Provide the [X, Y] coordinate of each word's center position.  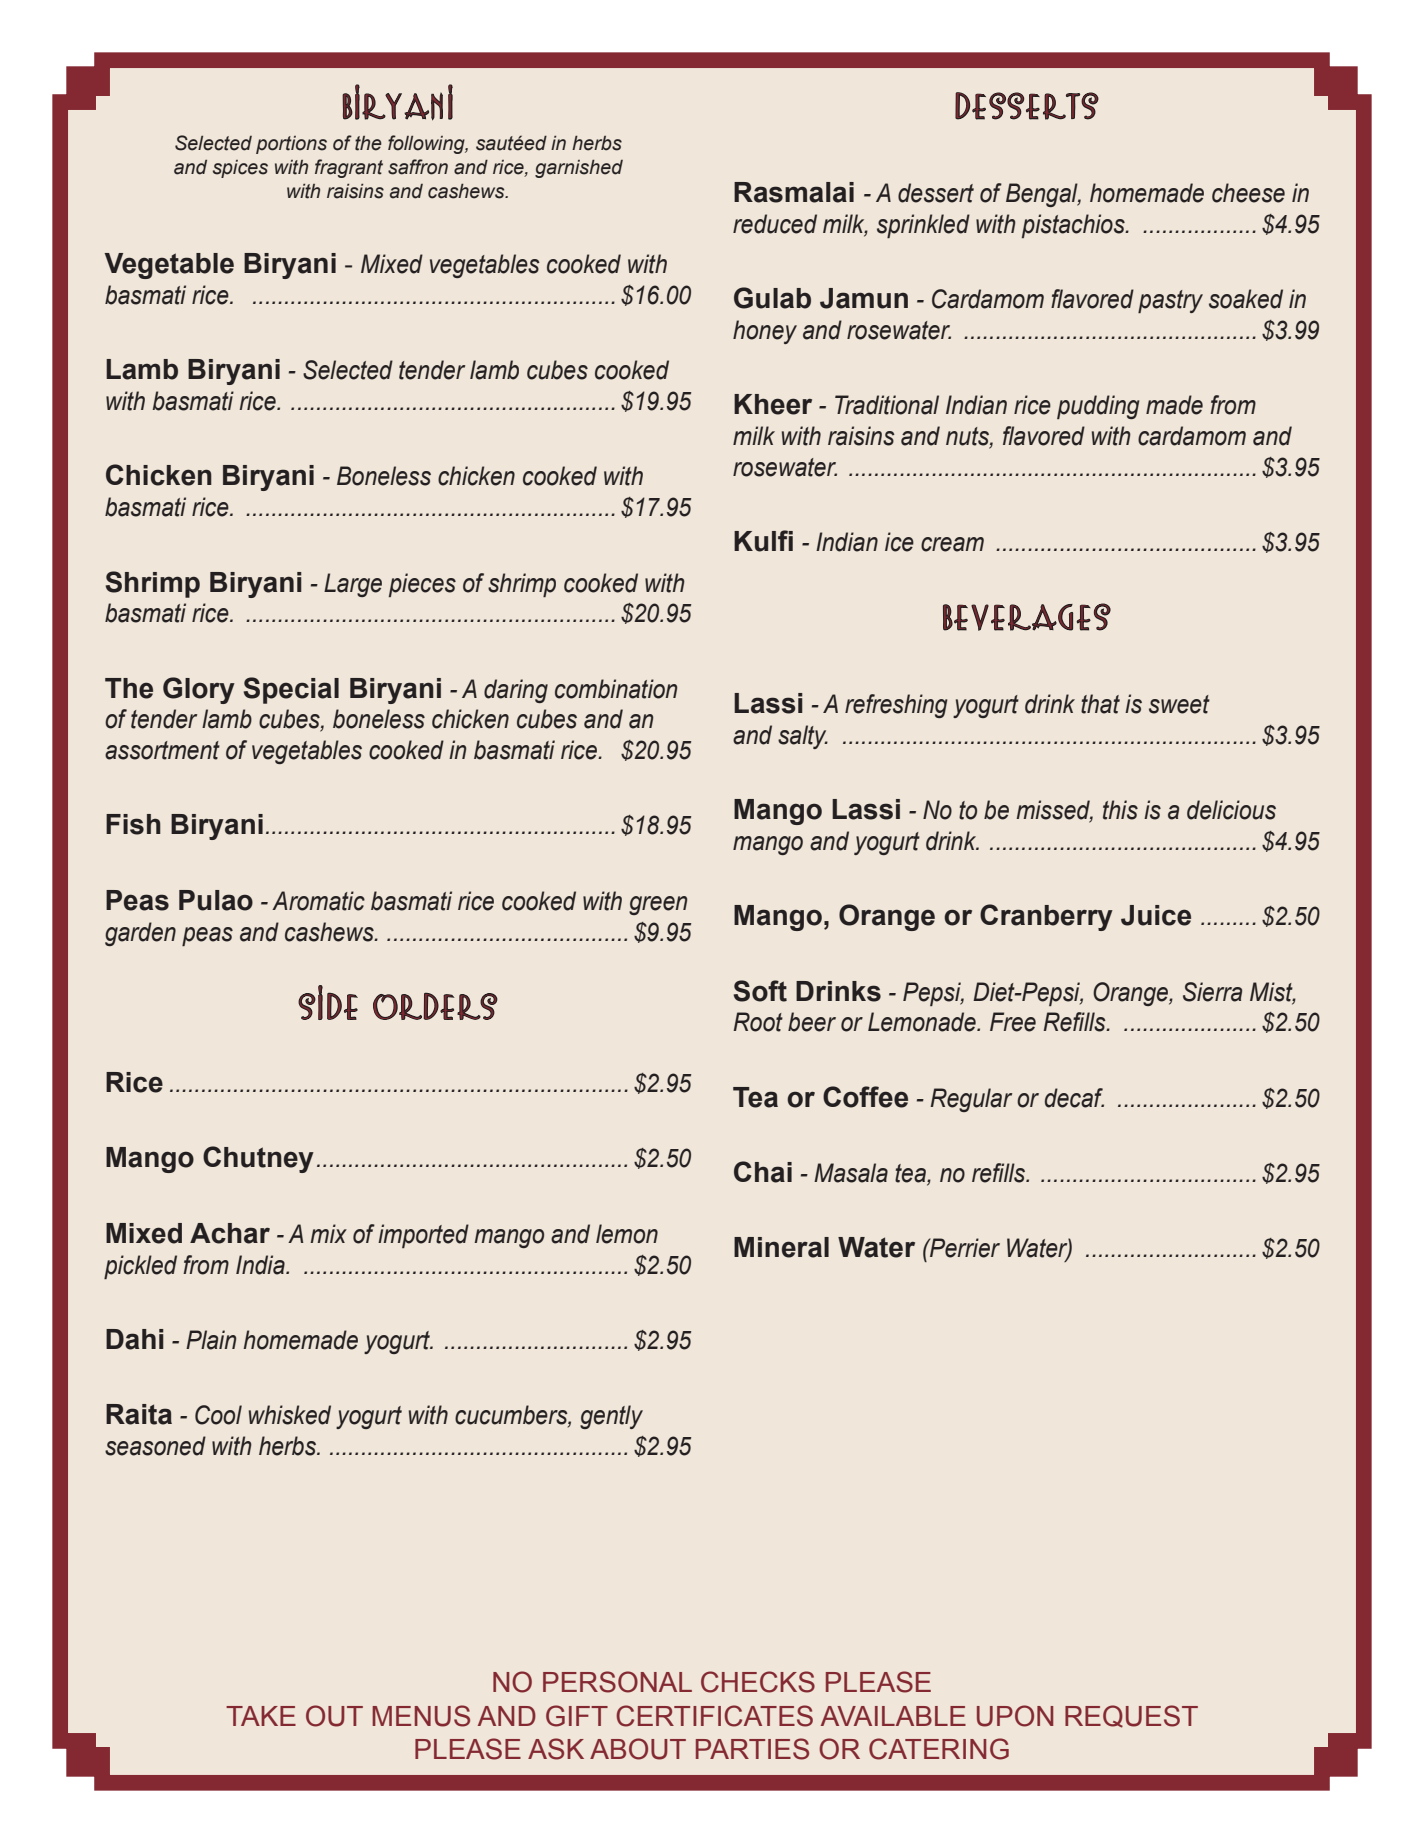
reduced [775, 224]
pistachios [1074, 226]
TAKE [261, 1716]
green [658, 905]
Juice [1156, 915]
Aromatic [318, 901]
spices [240, 169]
